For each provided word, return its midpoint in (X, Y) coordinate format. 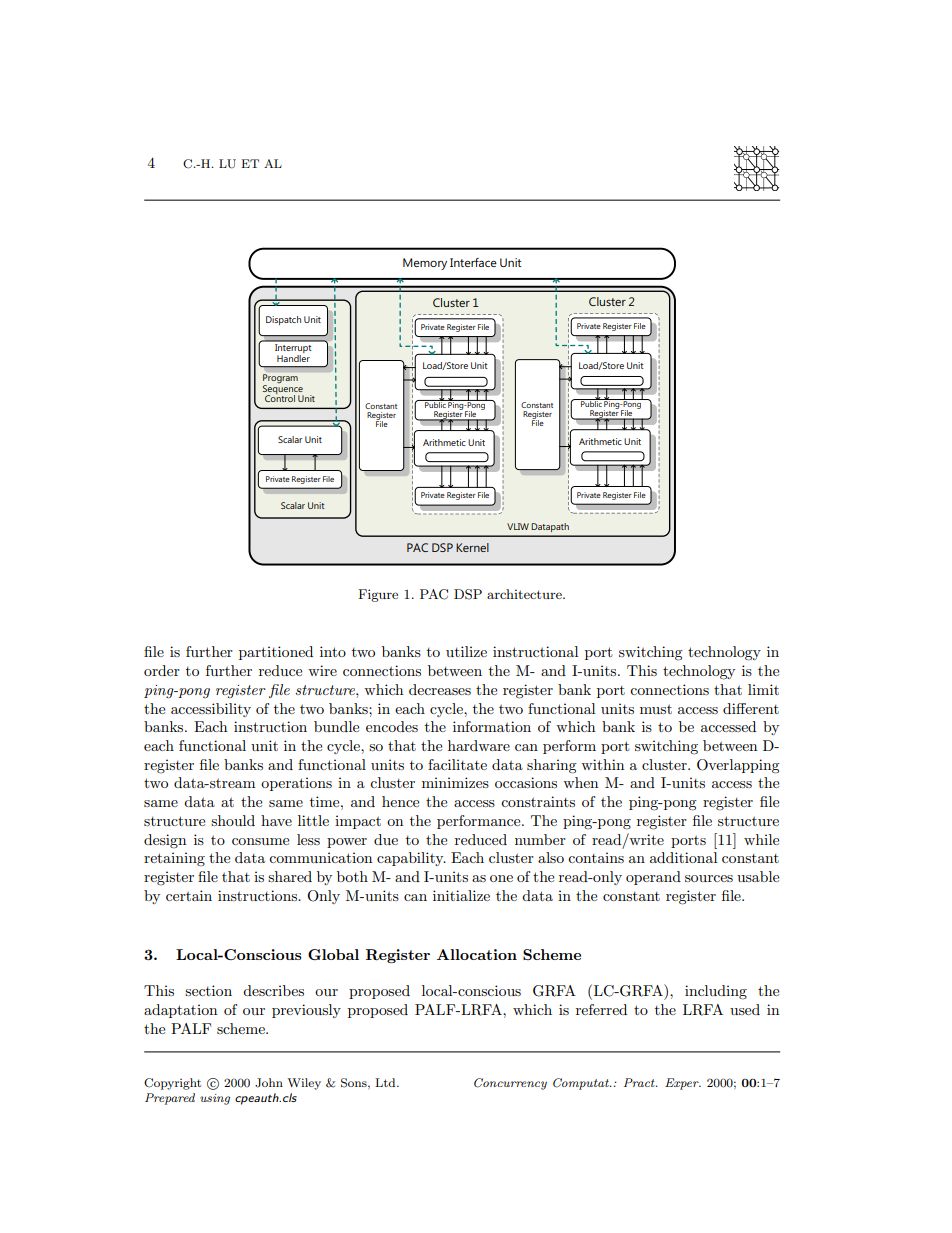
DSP (468, 594)
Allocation (477, 954)
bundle (336, 726)
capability (411, 859)
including (716, 992)
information (492, 726)
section (208, 990)
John (269, 1083)
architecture (525, 594)
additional (683, 857)
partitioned (276, 653)
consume (260, 841)
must (656, 709)
